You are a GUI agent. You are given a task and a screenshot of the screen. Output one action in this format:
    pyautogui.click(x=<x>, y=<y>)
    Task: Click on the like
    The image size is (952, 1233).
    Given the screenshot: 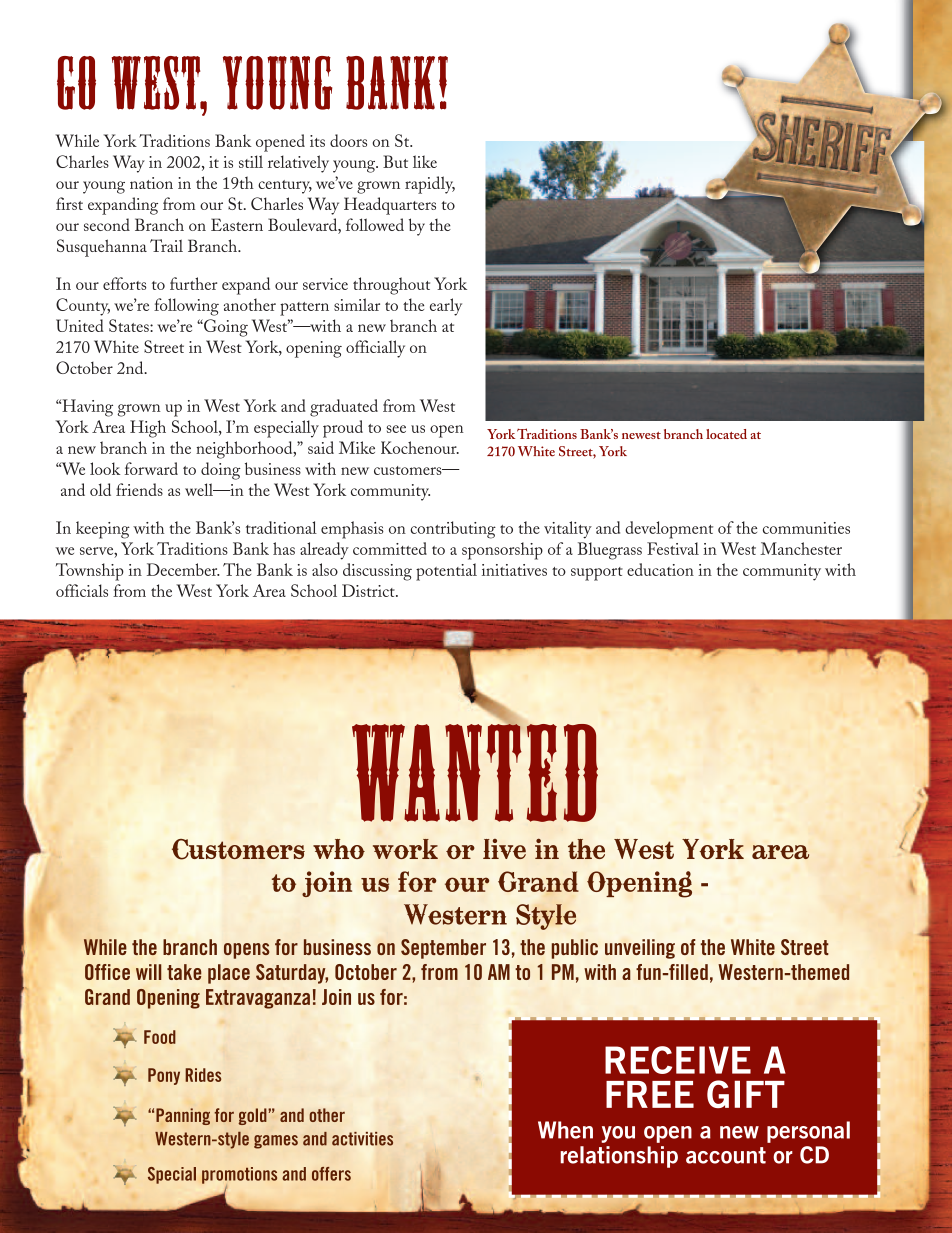 What is the action you would take?
    pyautogui.click(x=425, y=161)
